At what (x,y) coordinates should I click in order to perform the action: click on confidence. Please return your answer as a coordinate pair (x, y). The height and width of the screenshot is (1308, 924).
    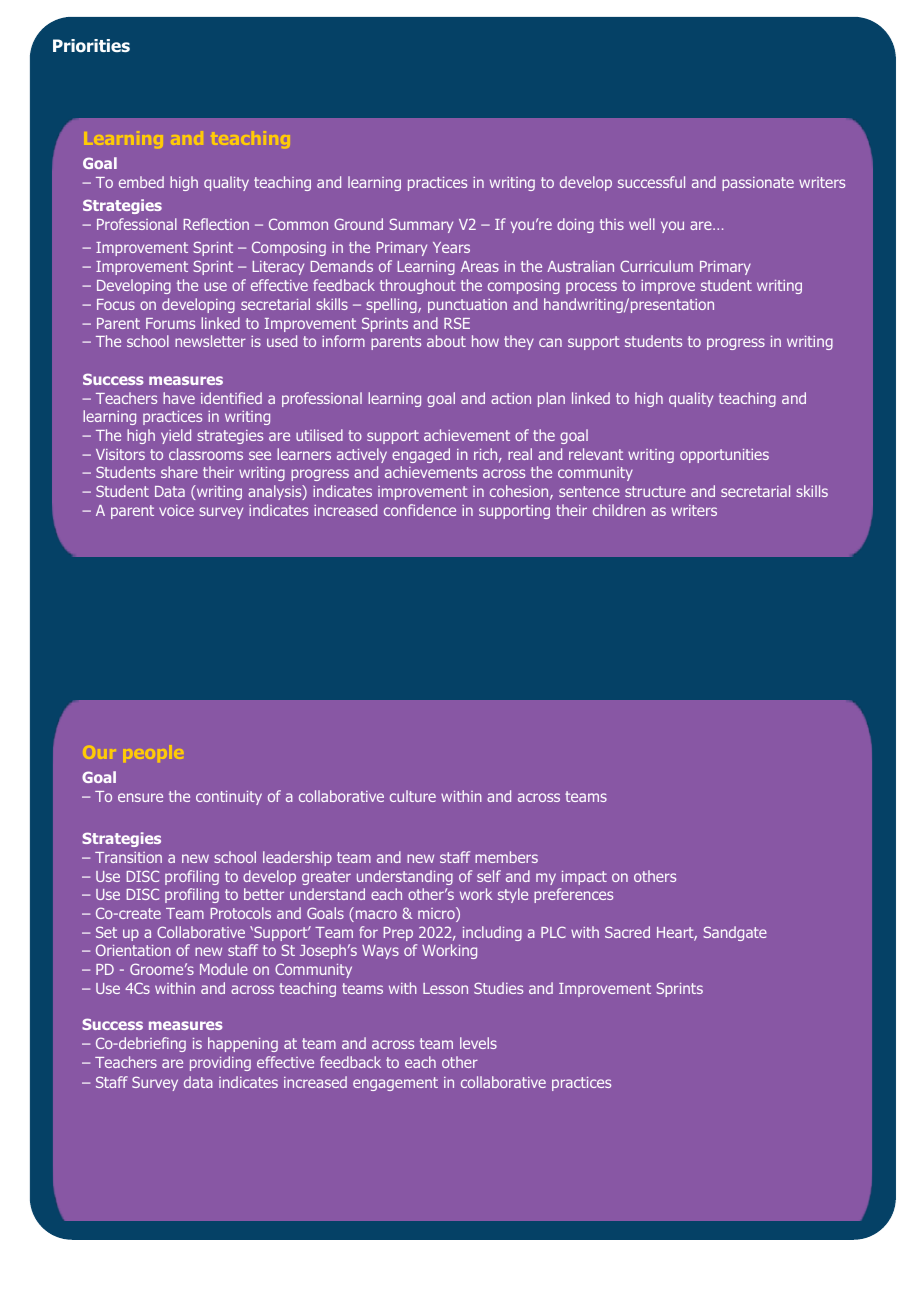
    Looking at the image, I should click on (420, 510).
